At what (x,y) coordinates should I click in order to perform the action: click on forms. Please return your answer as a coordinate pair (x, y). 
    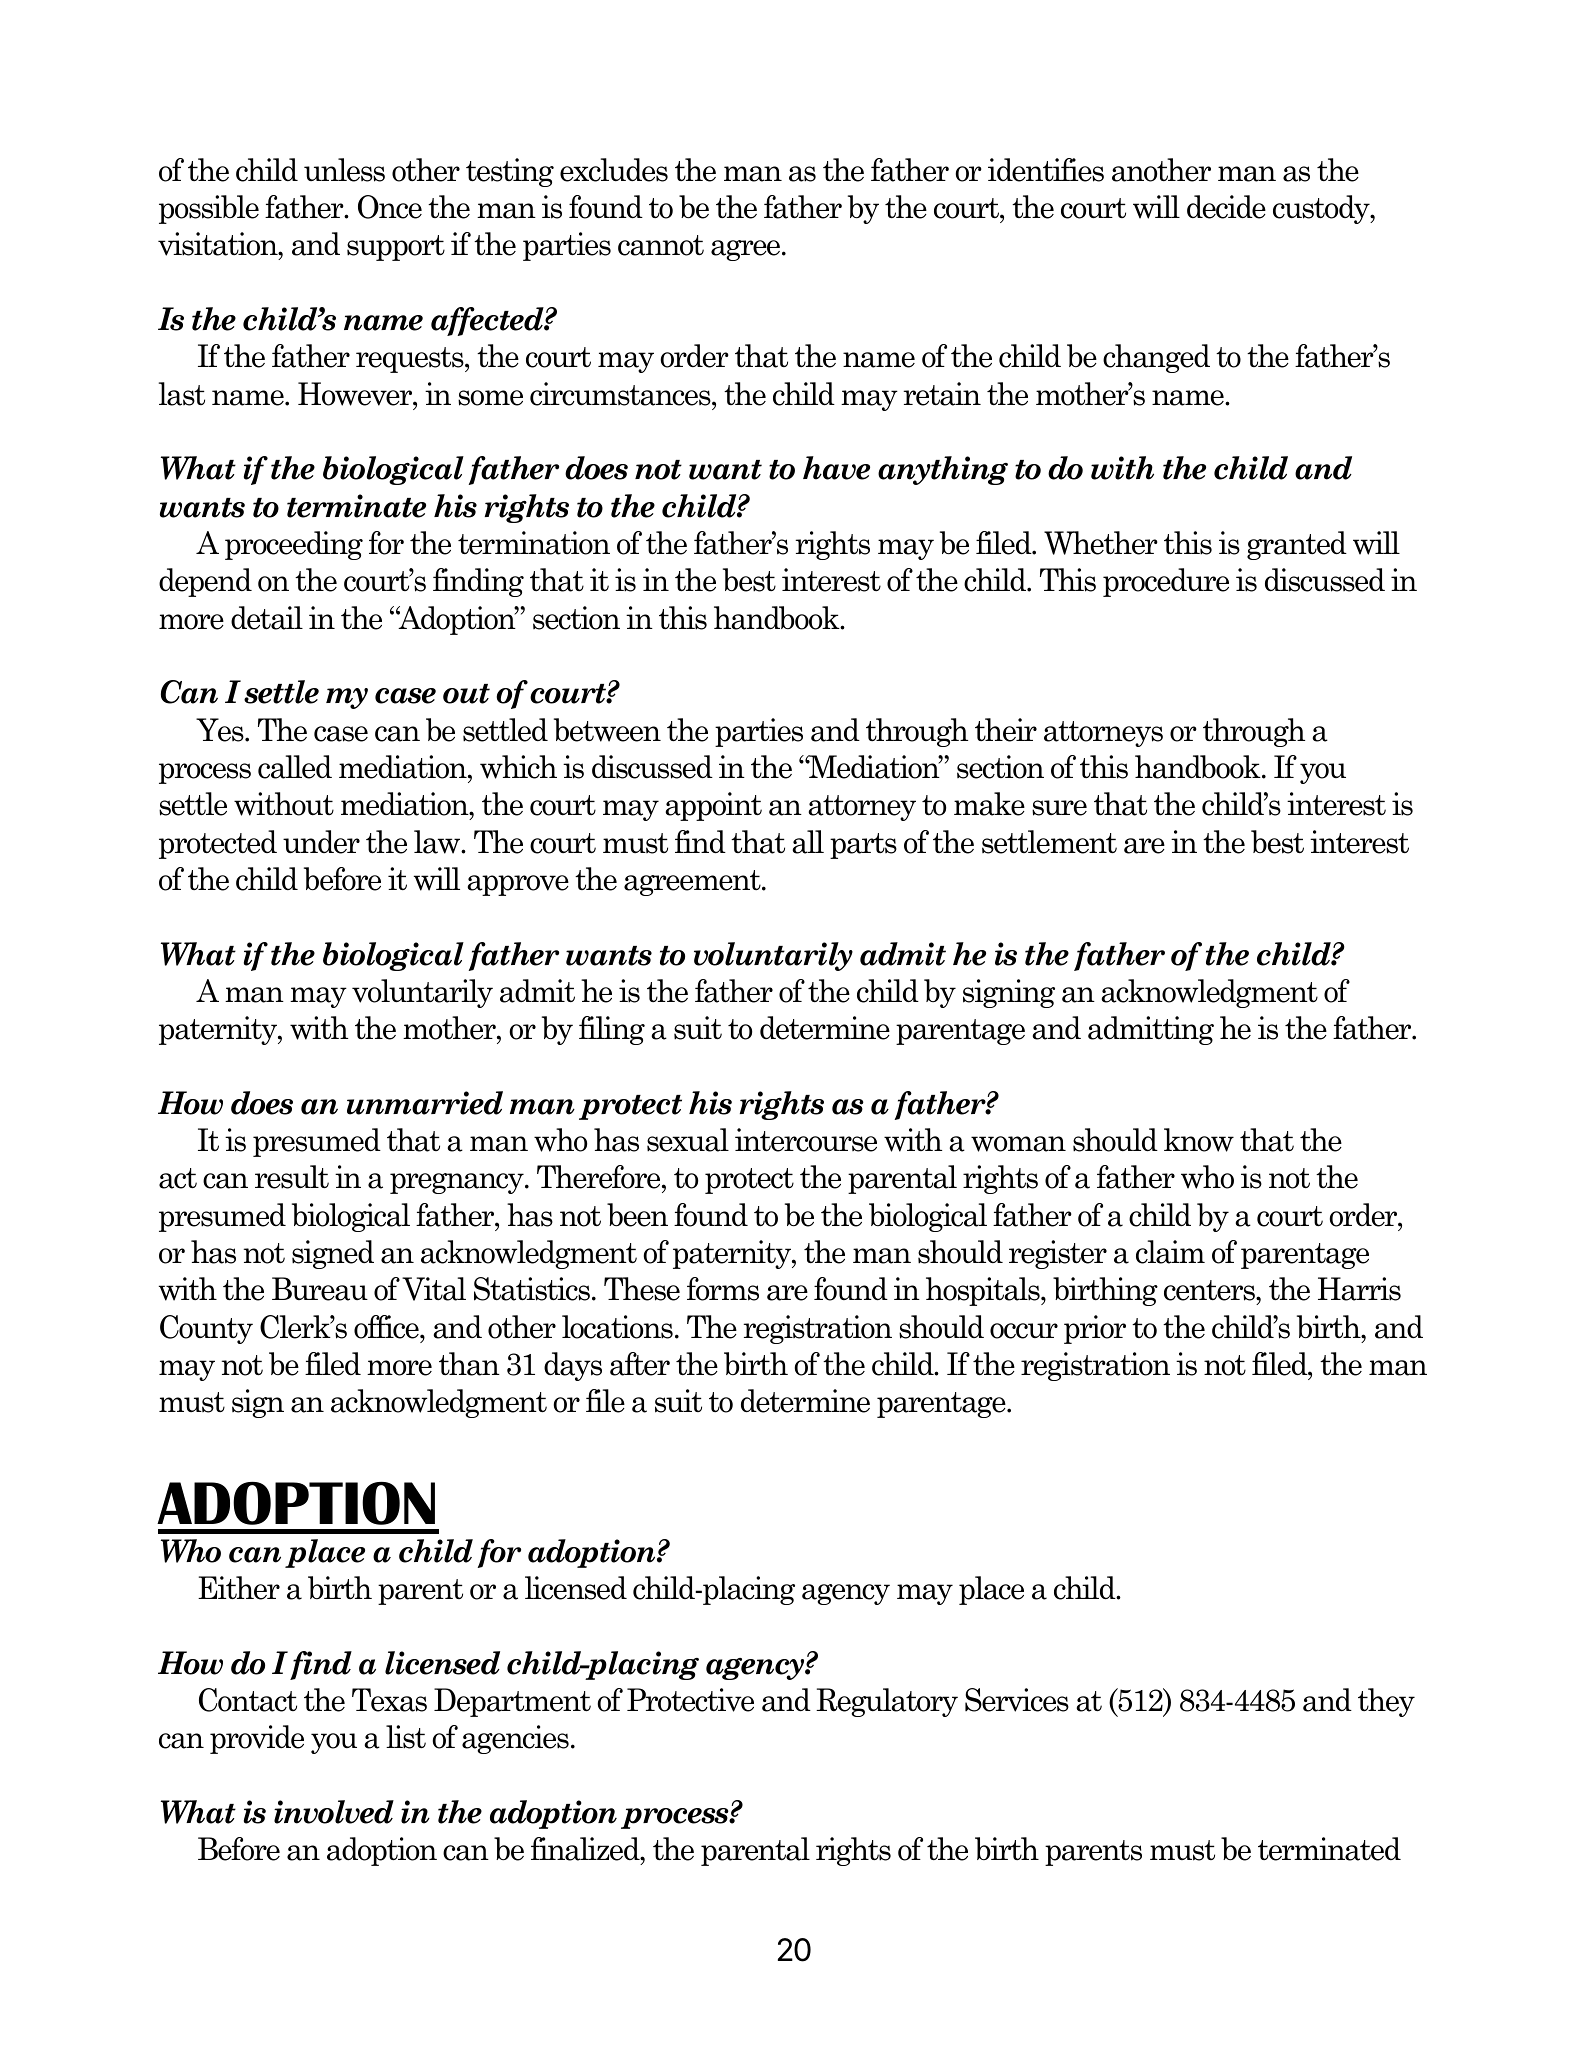
    Looking at the image, I should click on (723, 1289).
